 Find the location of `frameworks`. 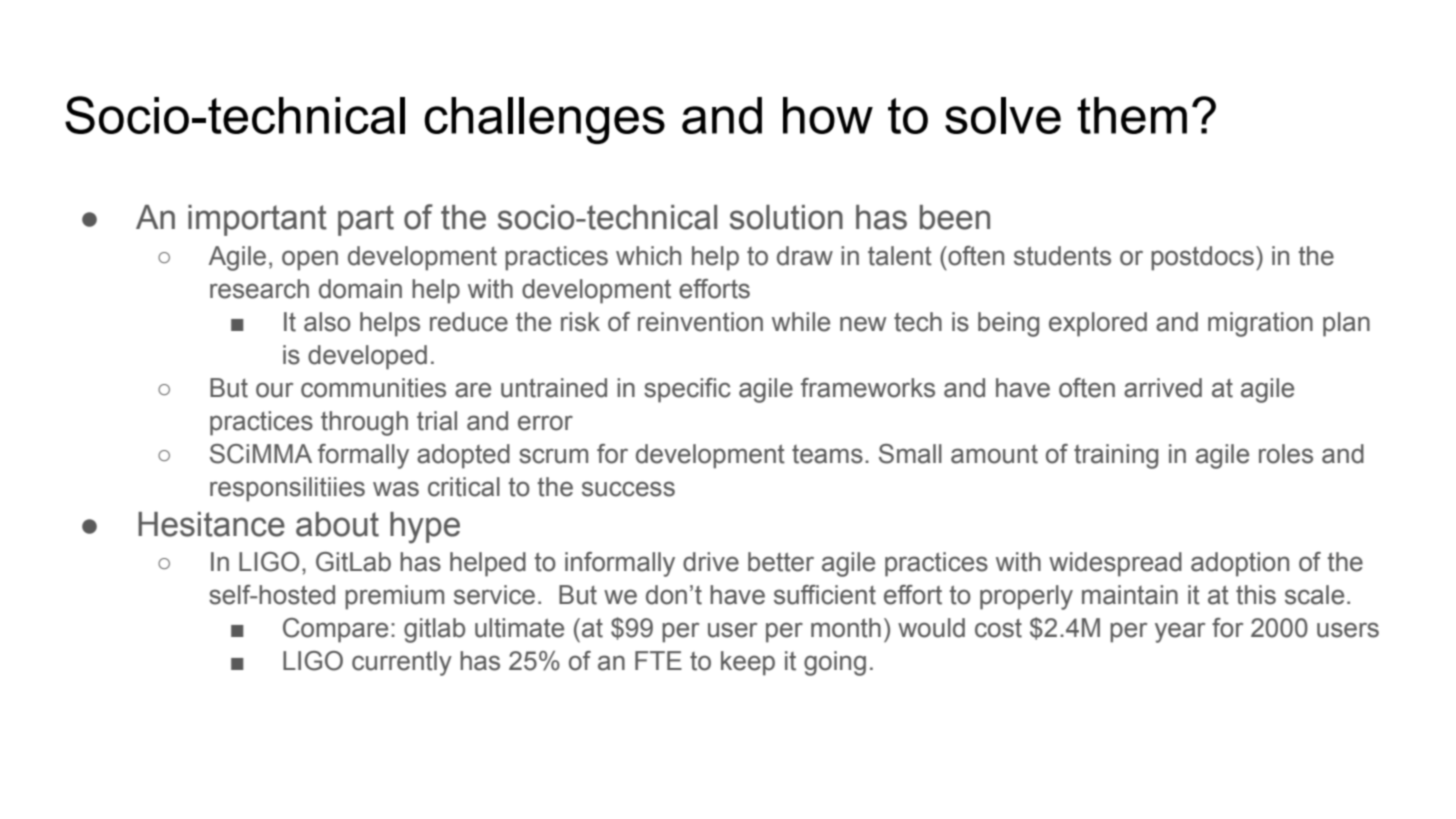

frameworks is located at coordinates (868, 388).
